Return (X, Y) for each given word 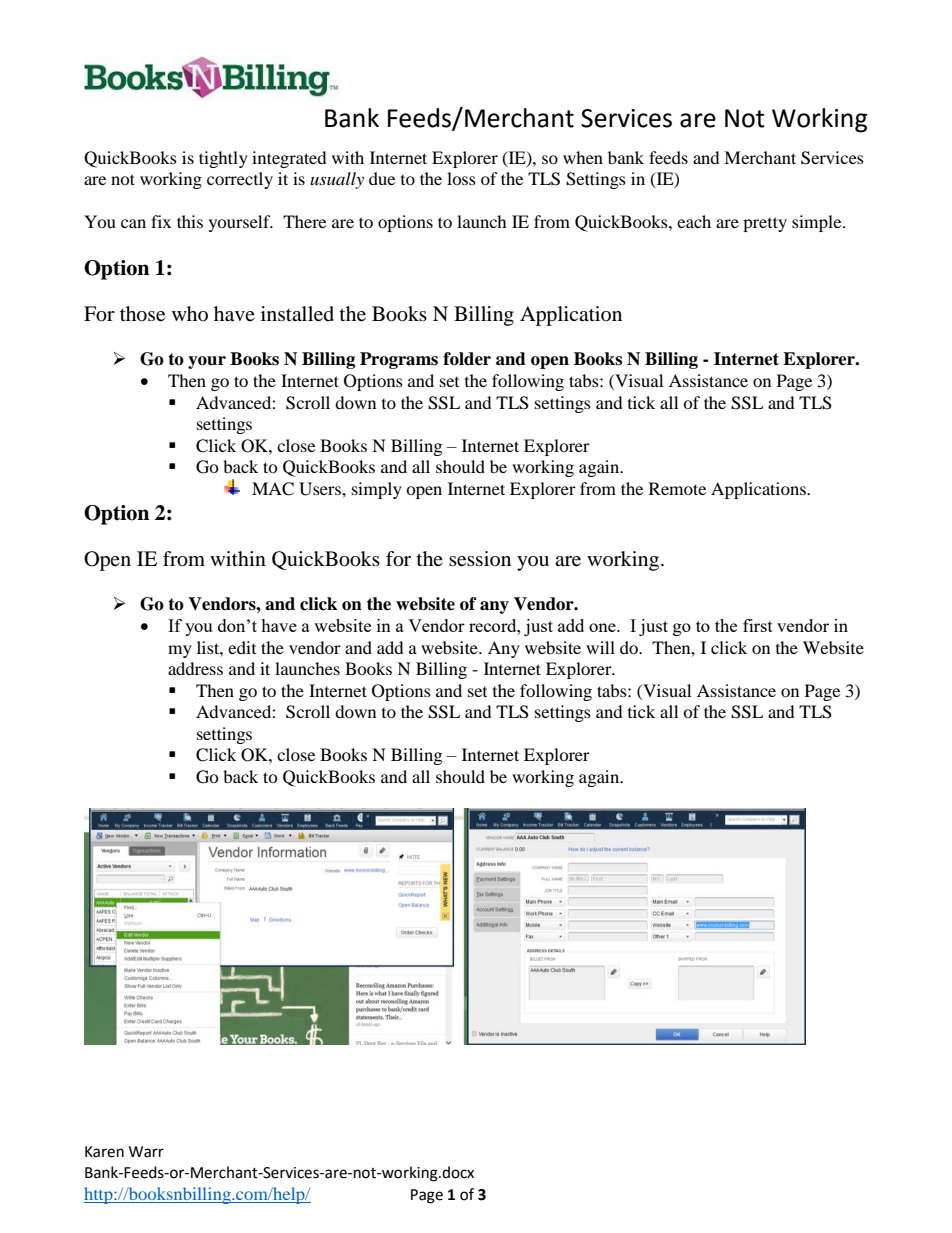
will (600, 647)
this (190, 221)
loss (461, 178)
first (758, 625)
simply (377, 490)
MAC (273, 489)
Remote (677, 488)
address (195, 668)
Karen (104, 1152)
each (694, 221)
